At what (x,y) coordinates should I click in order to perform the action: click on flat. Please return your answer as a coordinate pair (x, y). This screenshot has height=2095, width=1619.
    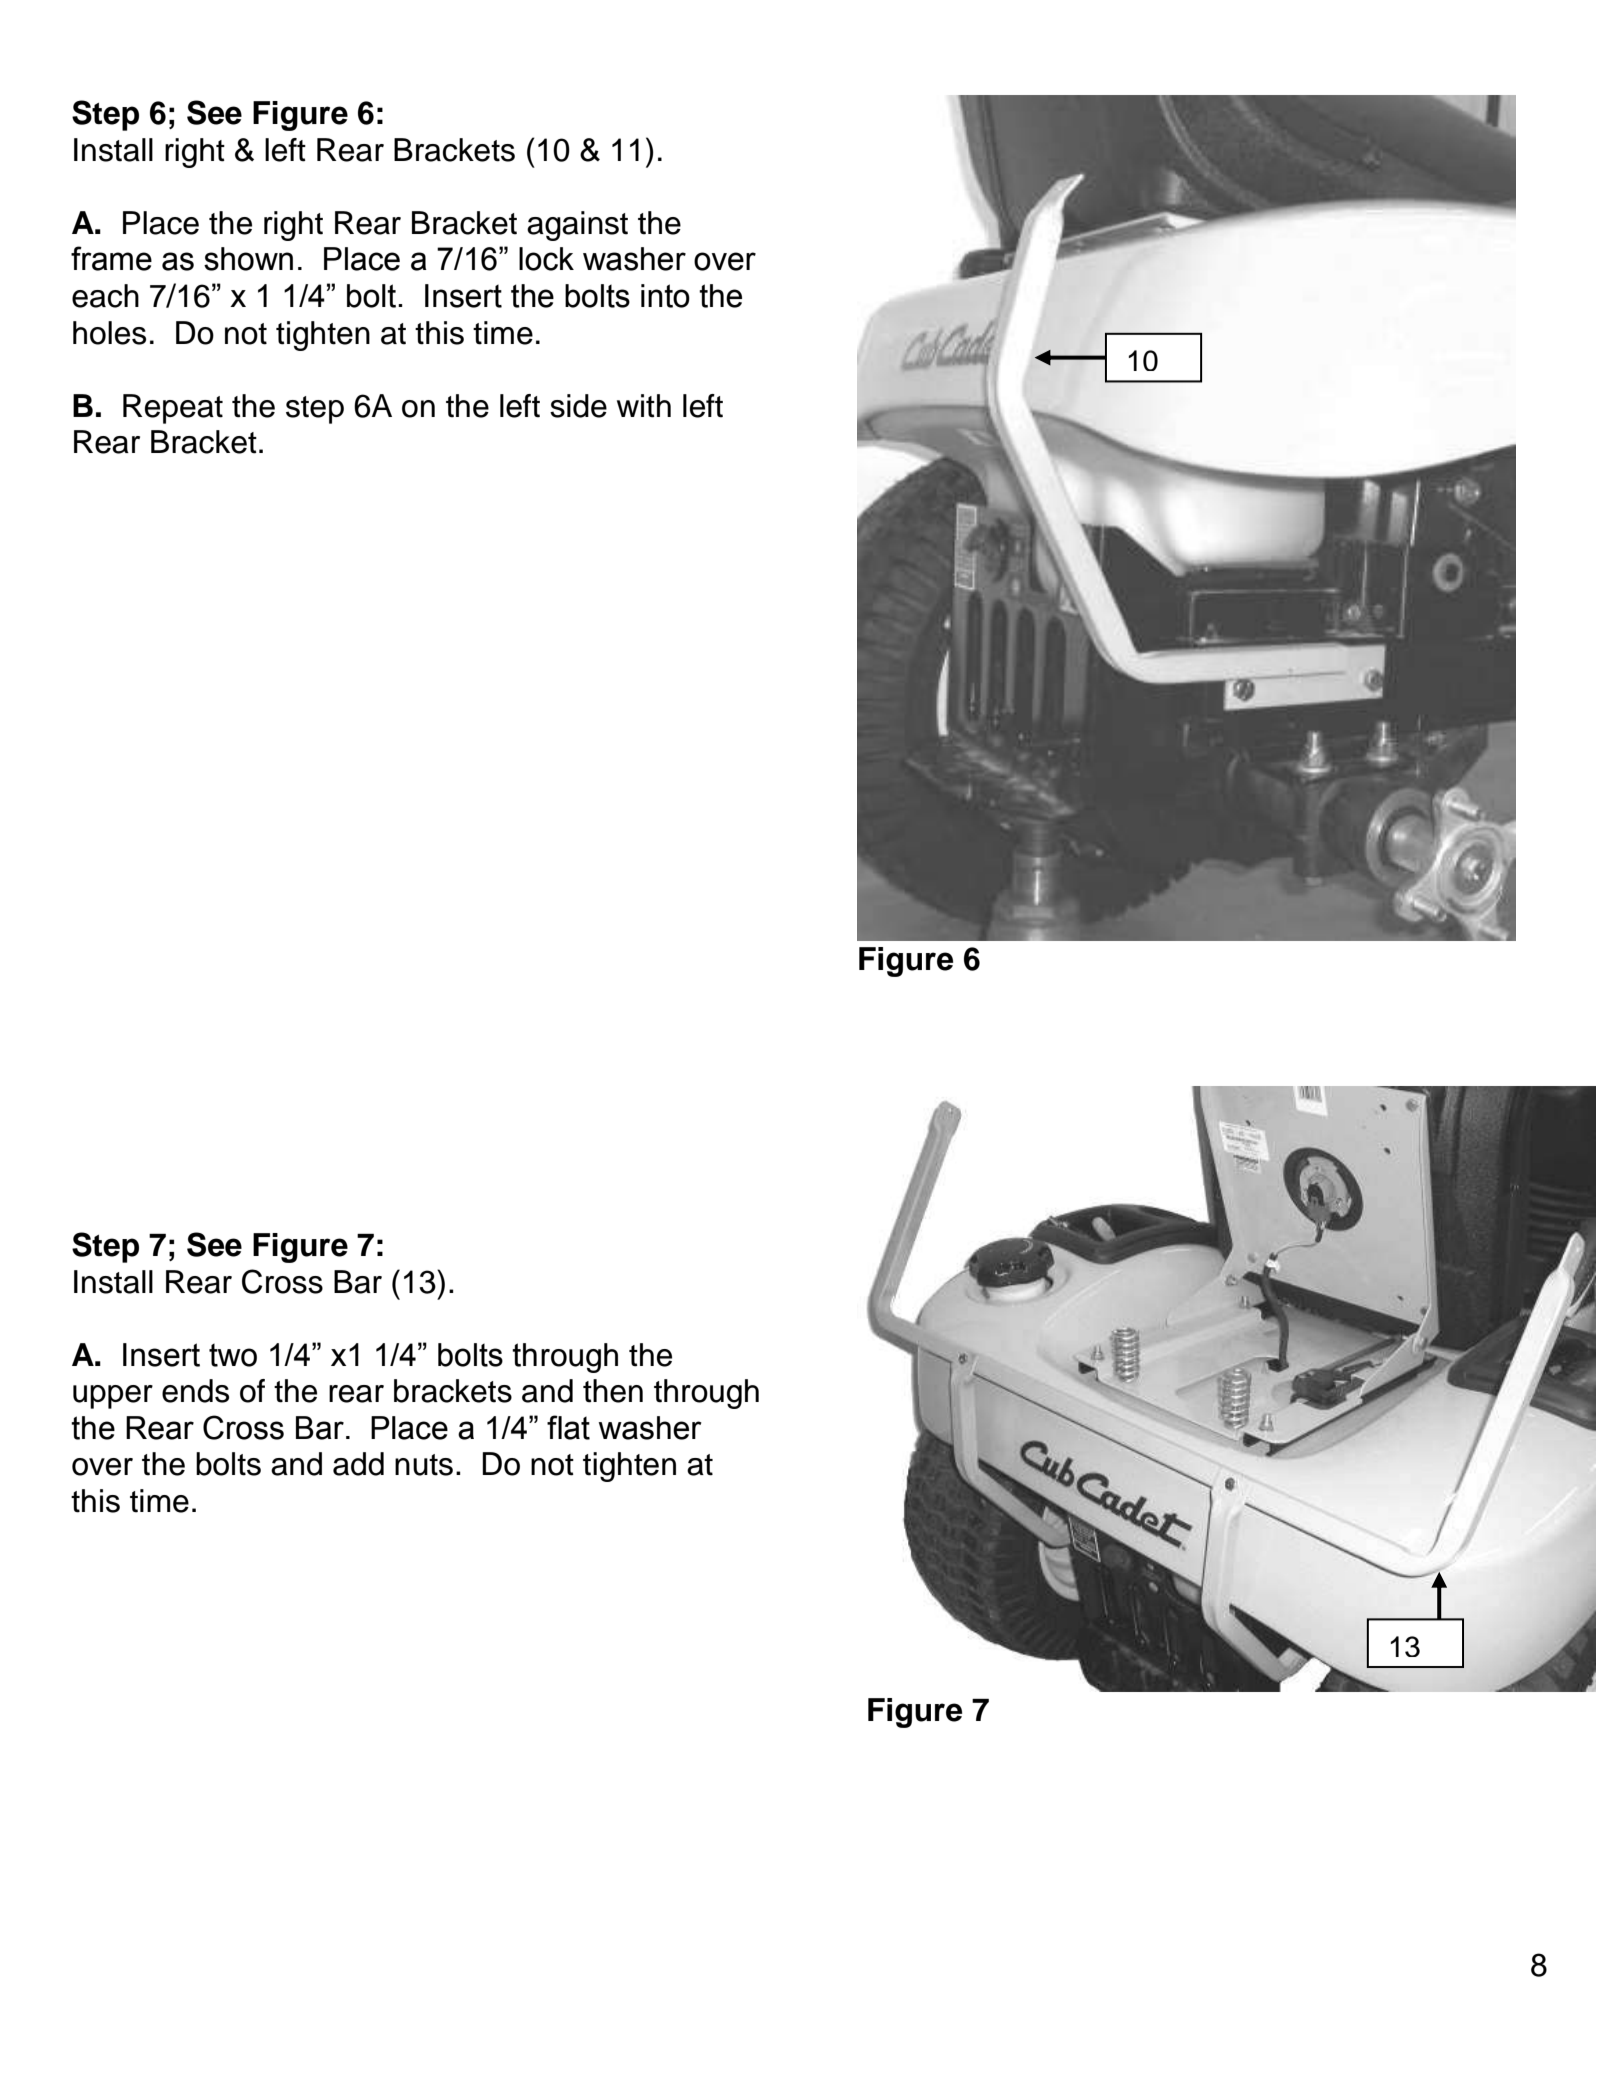
    Looking at the image, I should click on (568, 1427).
